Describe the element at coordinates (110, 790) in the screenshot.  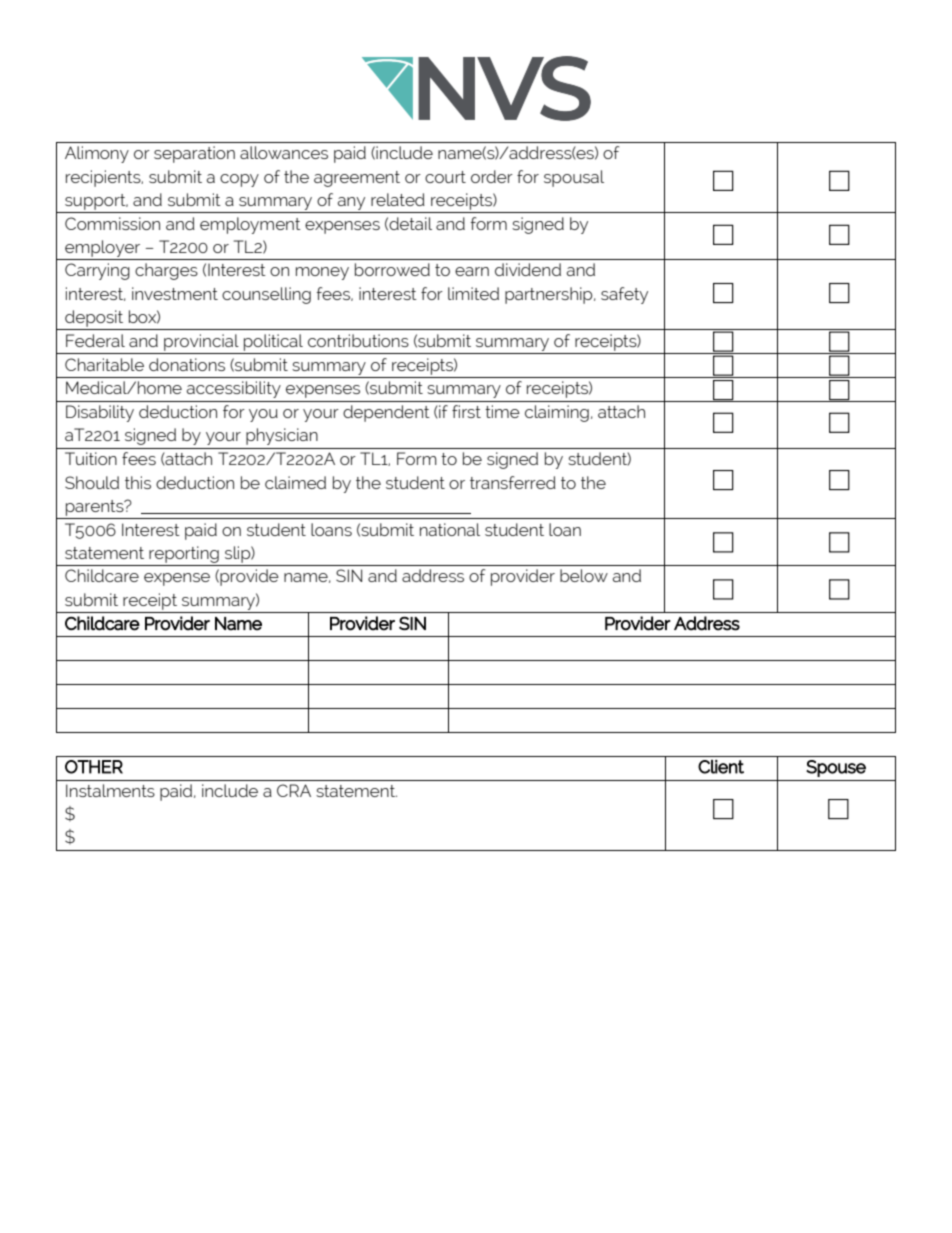
I see `Instalments` at that location.
